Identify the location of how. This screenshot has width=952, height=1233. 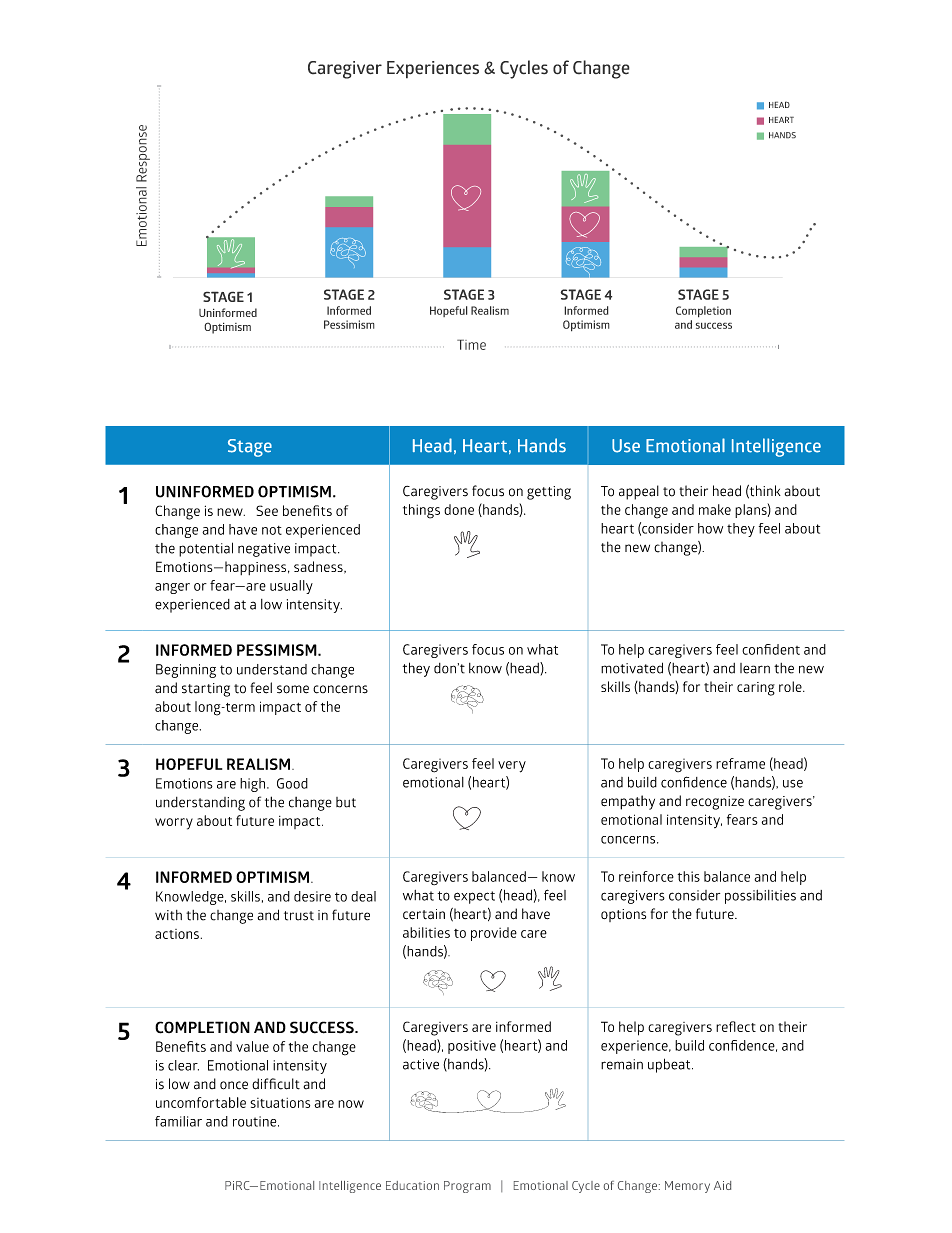
(710, 528).
